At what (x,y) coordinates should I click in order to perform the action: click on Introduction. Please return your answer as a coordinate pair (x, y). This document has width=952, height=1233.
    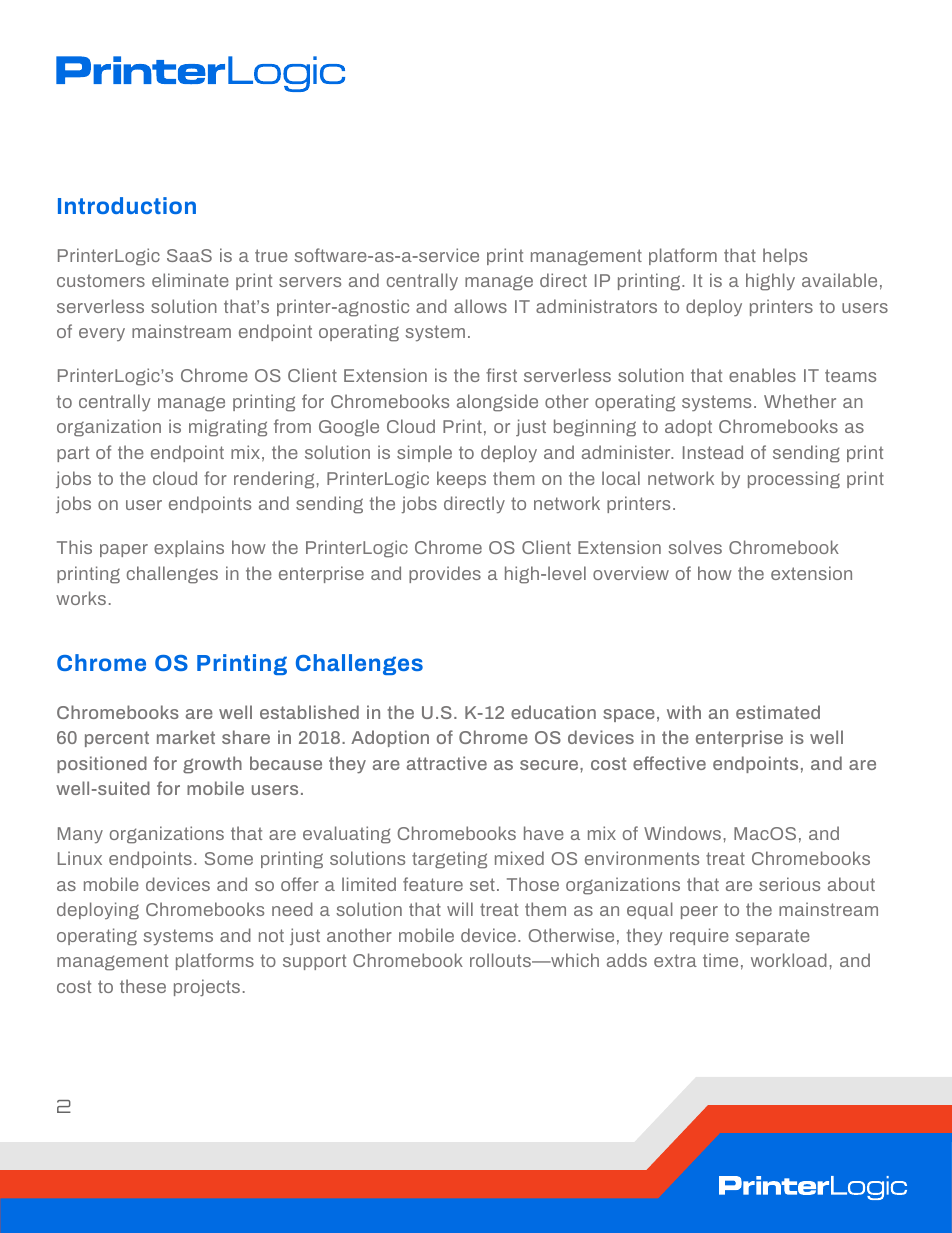
    Looking at the image, I should click on (127, 205).
